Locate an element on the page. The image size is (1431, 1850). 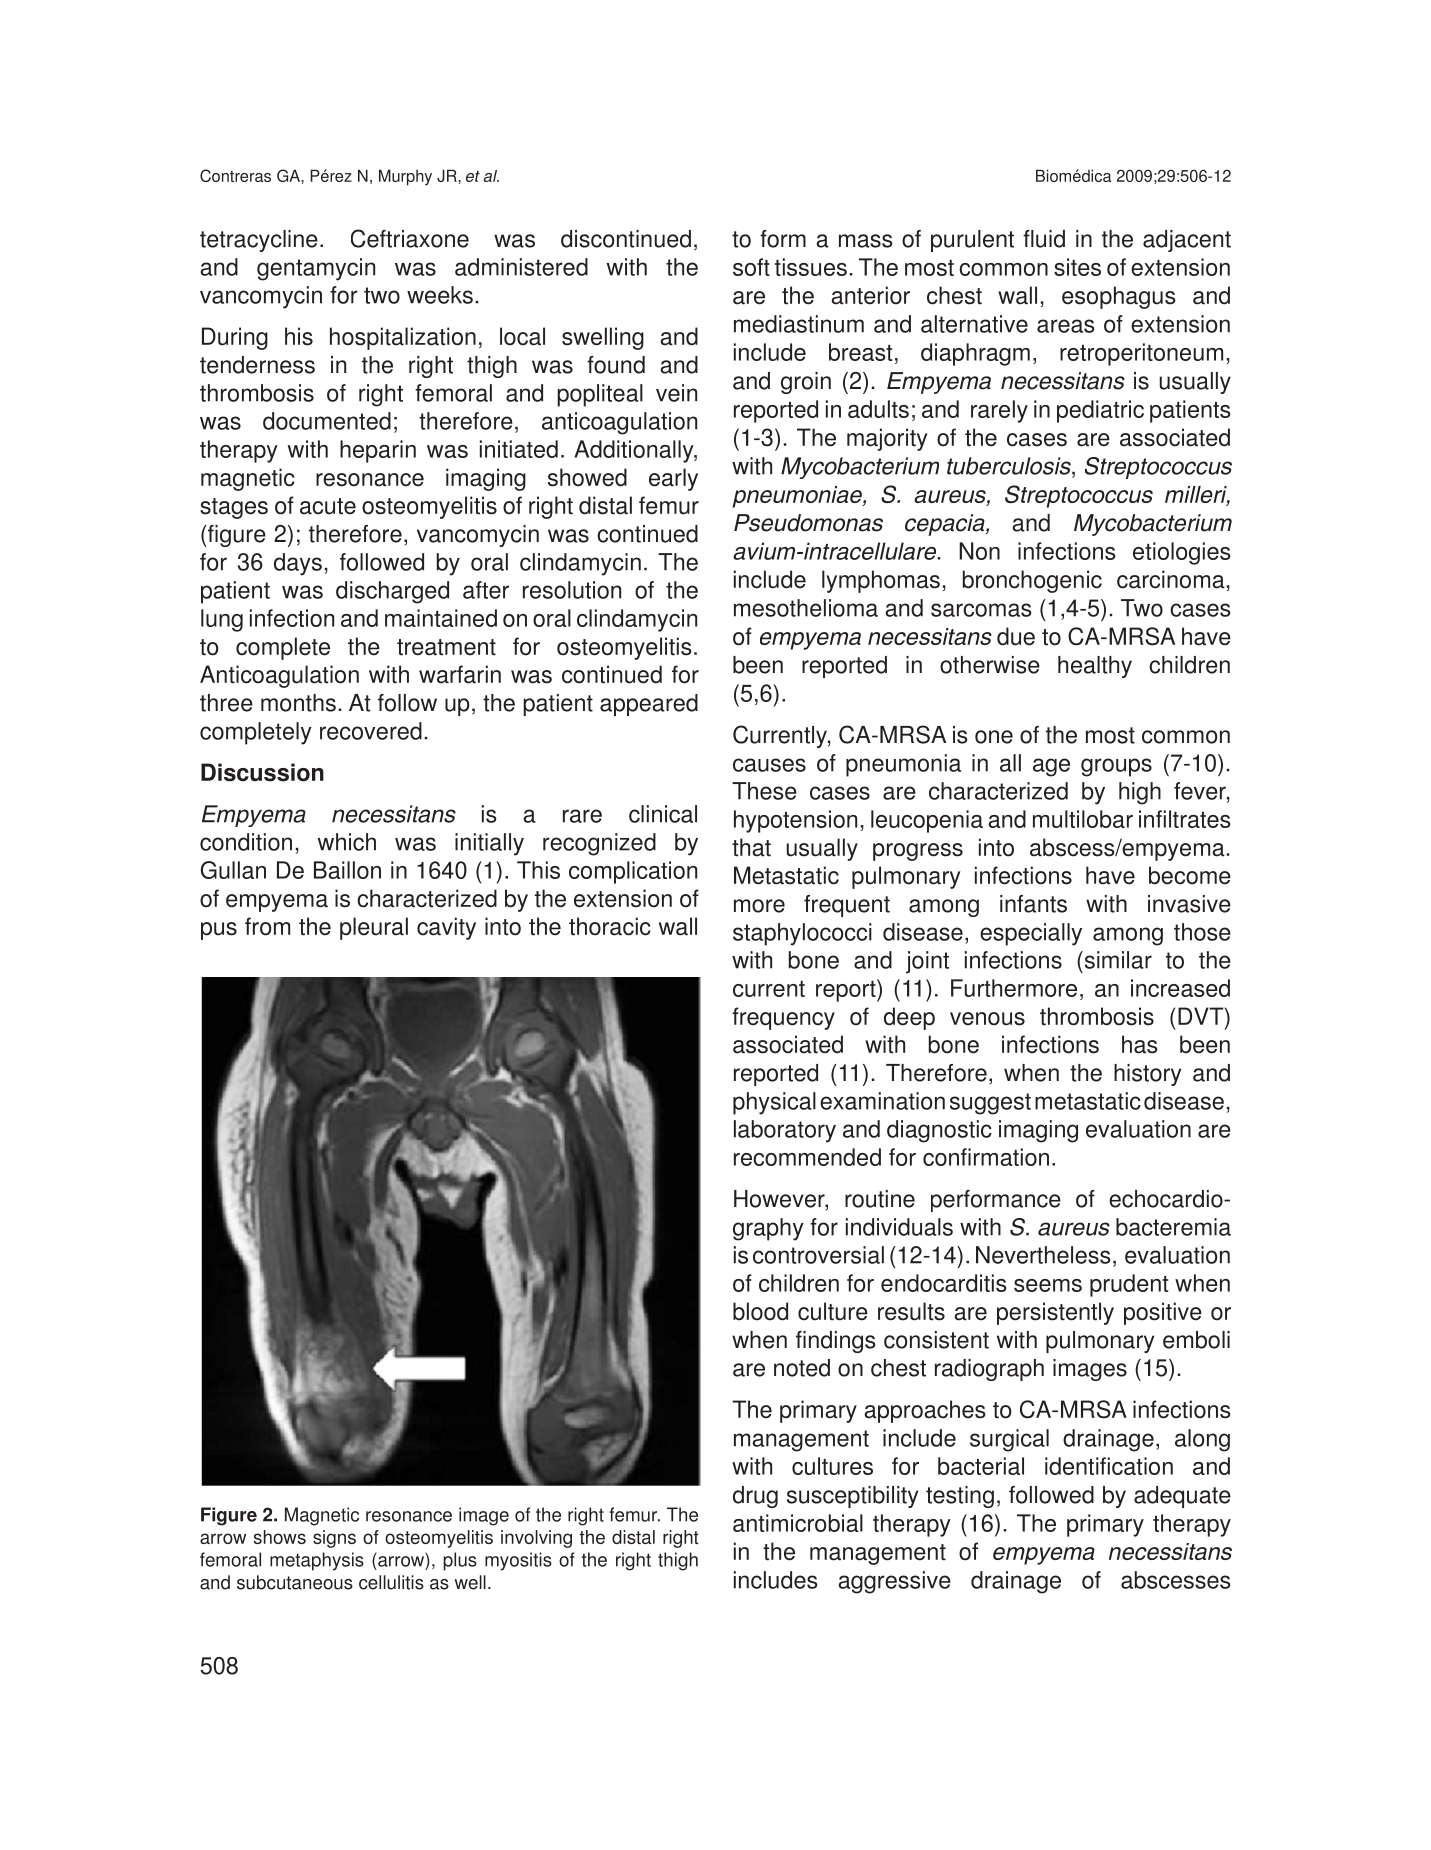
soft is located at coordinates (751, 267).
